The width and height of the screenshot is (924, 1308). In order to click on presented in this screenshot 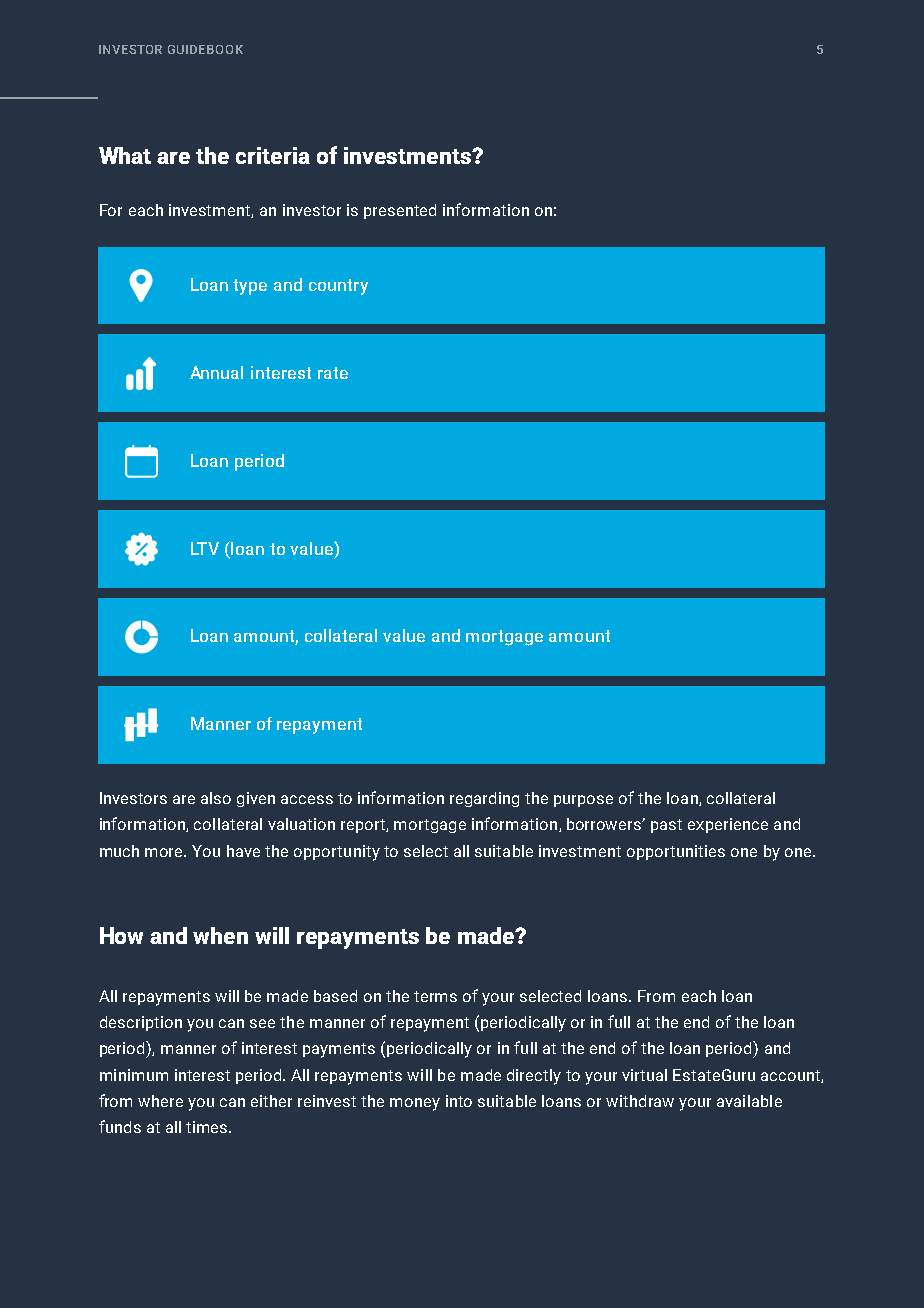, I will do `click(400, 211)`.
